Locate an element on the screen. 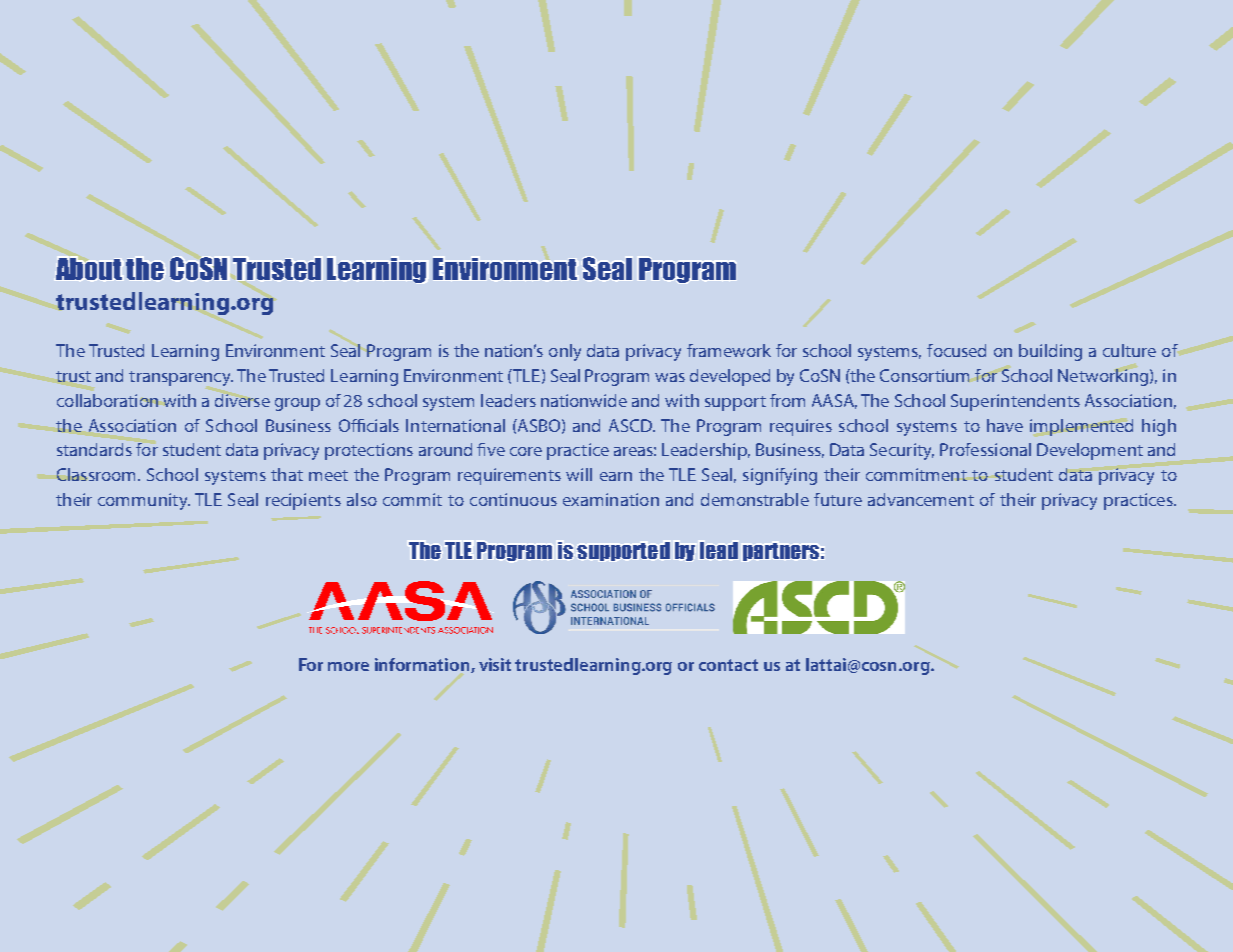 The height and width of the screenshot is (952, 1233). advancement is located at coordinates (921, 499).
